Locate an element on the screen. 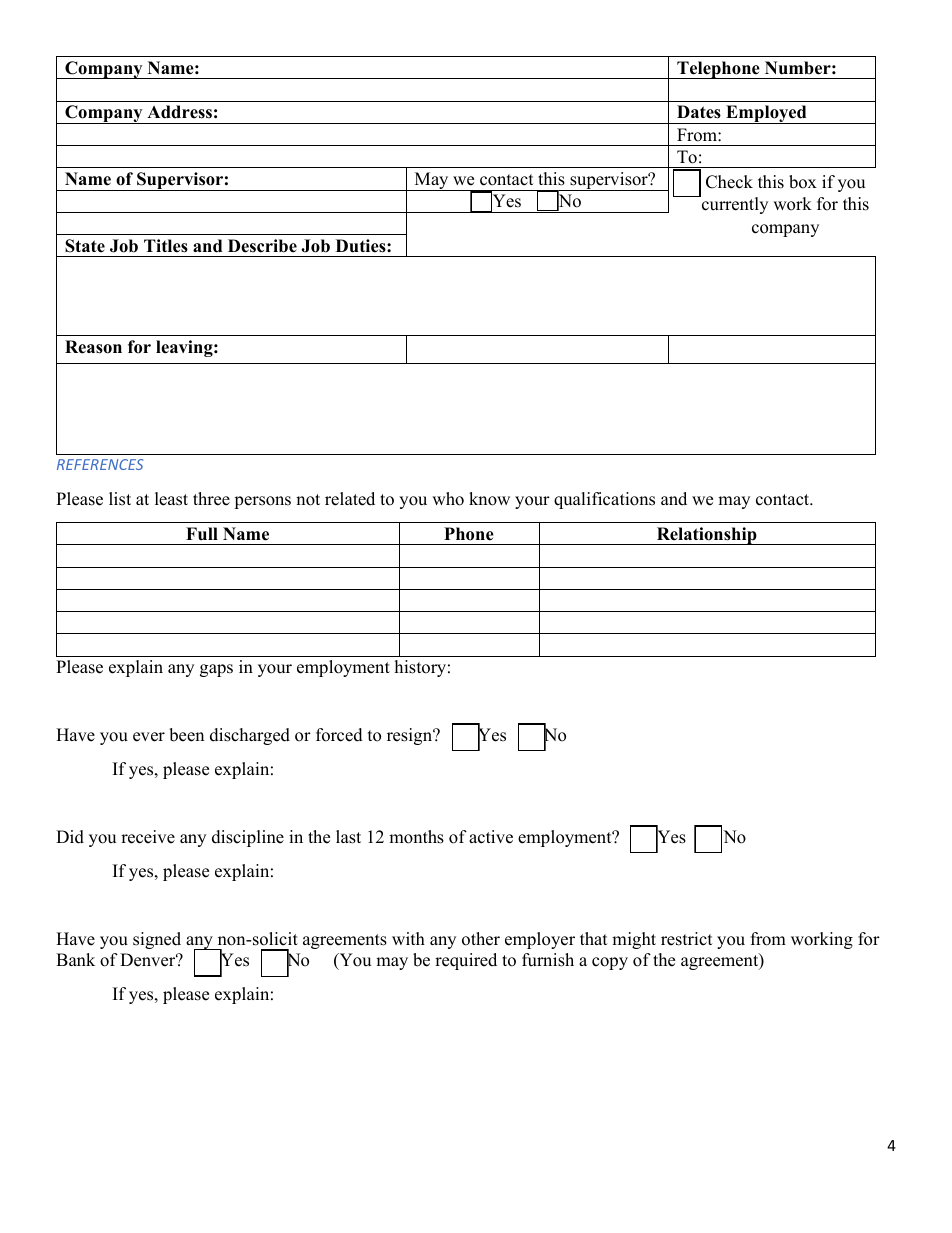 Image resolution: width=952 pixels, height=1233 pixels. restrict is located at coordinates (687, 939).
